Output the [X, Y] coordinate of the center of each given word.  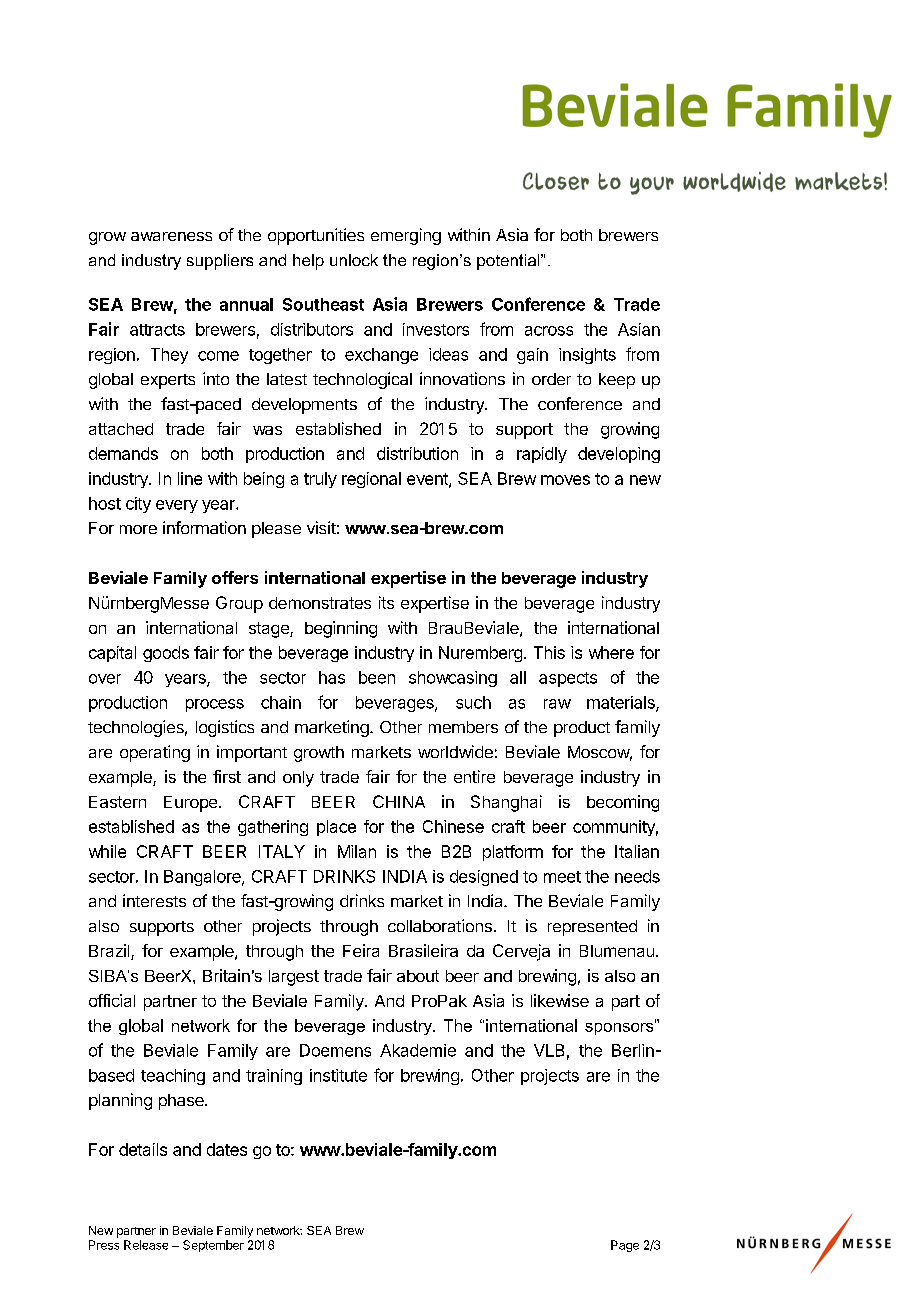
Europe [190, 804]
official [112, 1000]
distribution [417, 453]
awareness [171, 236]
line [190, 478]
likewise [560, 1000]
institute [338, 1075]
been [377, 677]
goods [166, 654]
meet [562, 877]
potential [509, 262]
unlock [354, 260]
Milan [357, 851]
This [549, 652]
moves [565, 480]
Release [146, 1245]
